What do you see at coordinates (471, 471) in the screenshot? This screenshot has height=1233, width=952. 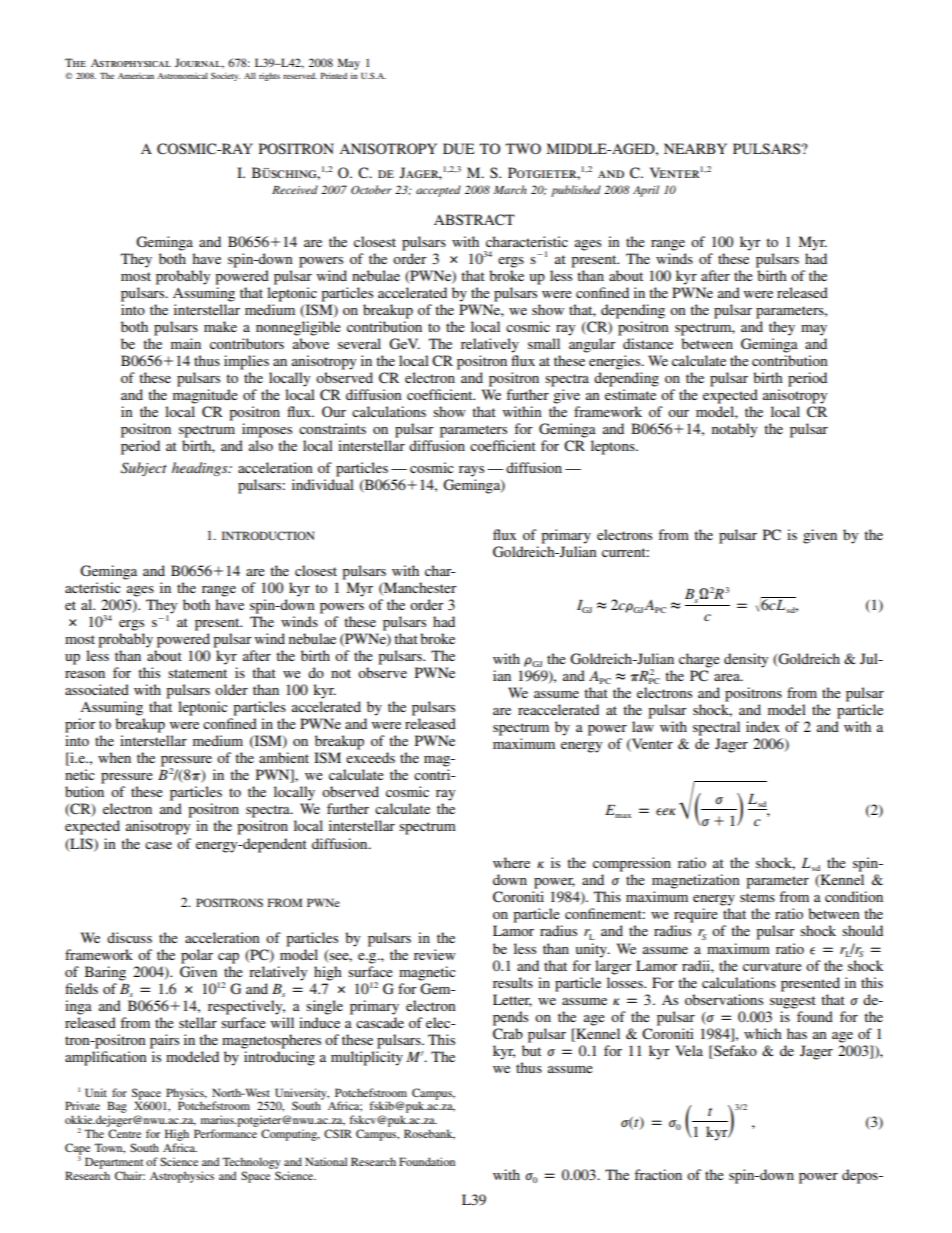 I see `rays` at bounding box center [471, 471].
